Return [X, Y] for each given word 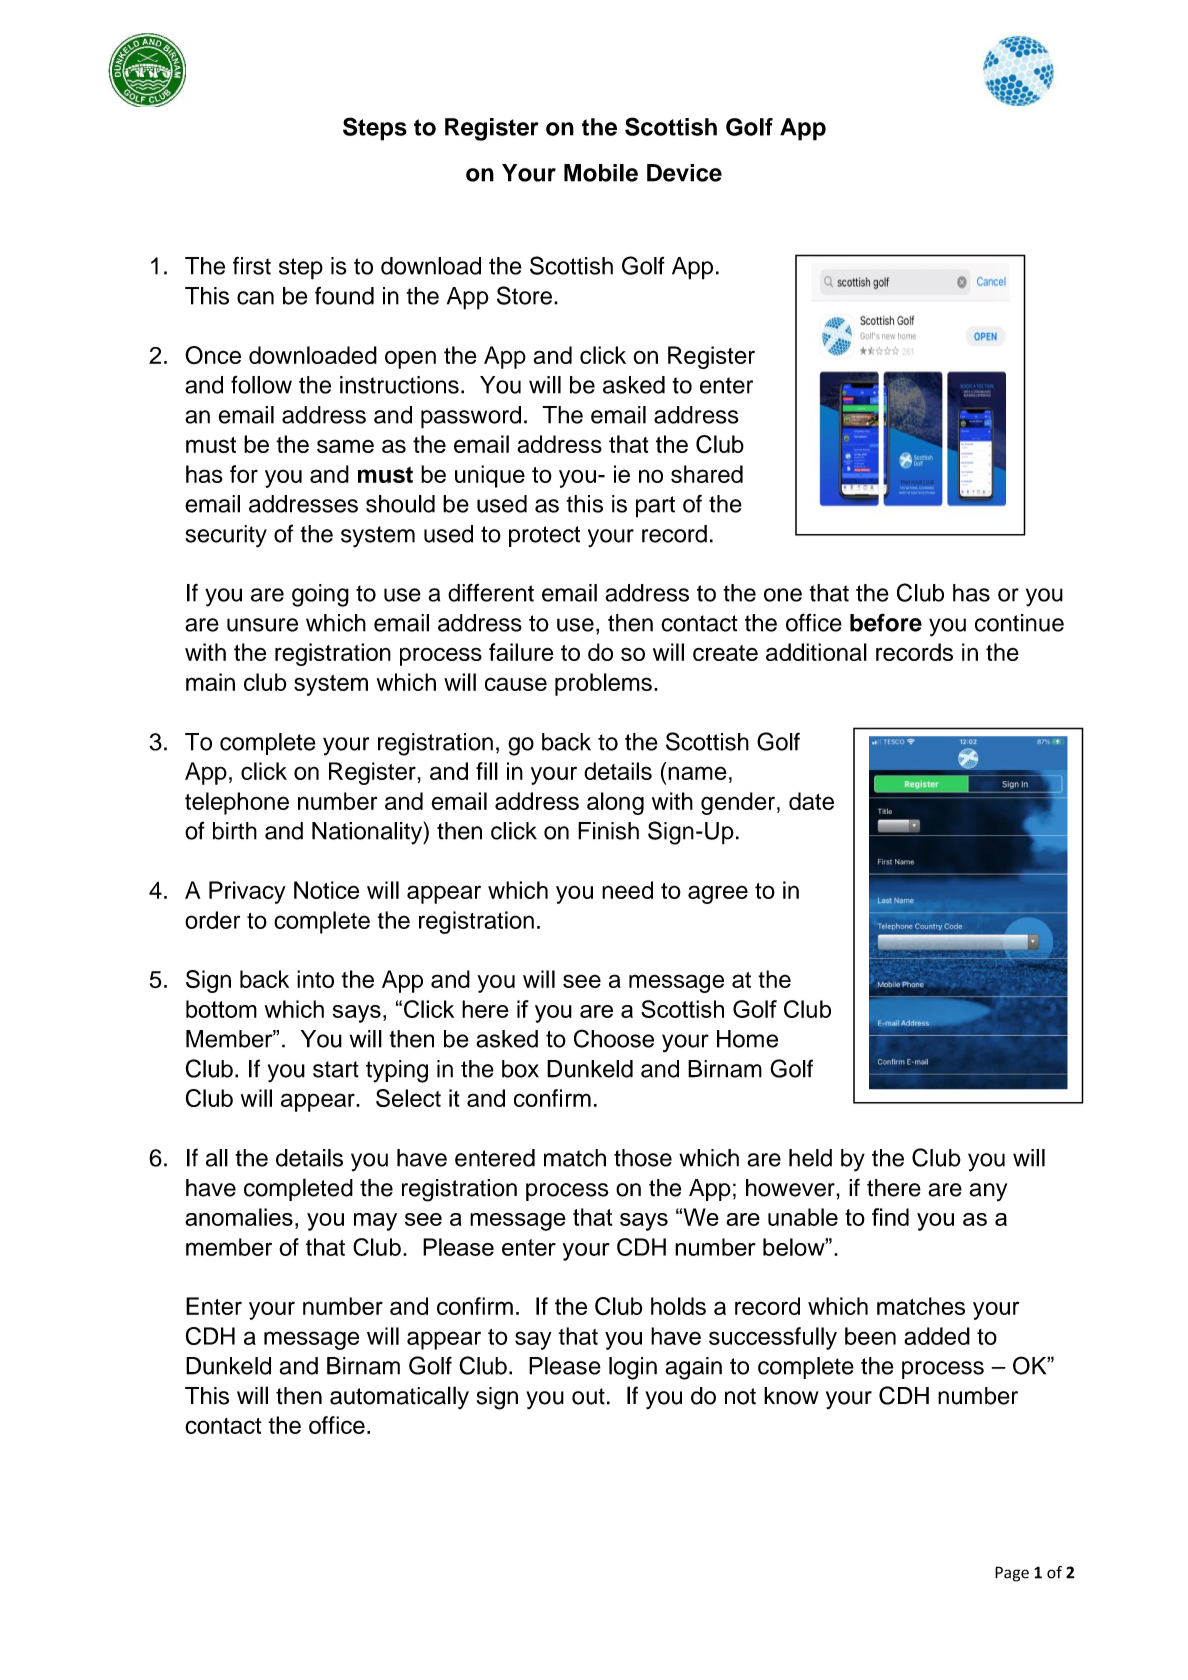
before [886, 622]
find [890, 1217]
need [627, 890]
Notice [326, 890]
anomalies [239, 1217]
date [811, 801]
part [655, 507]
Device [684, 173]
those [643, 1158]
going [320, 595]
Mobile [601, 173]
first [252, 265]
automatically [399, 1398]
